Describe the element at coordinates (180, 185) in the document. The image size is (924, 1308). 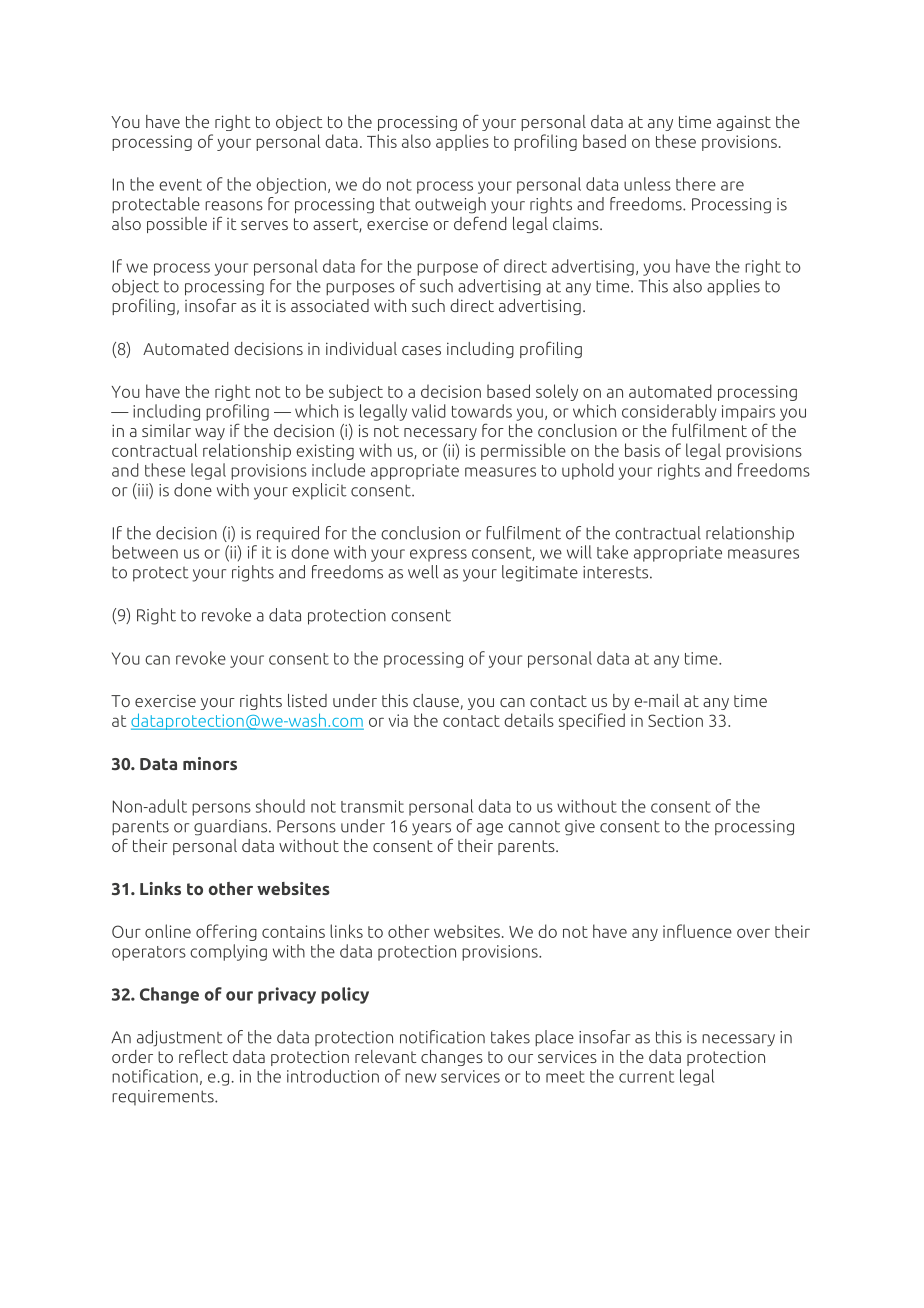
I see `event` at that location.
